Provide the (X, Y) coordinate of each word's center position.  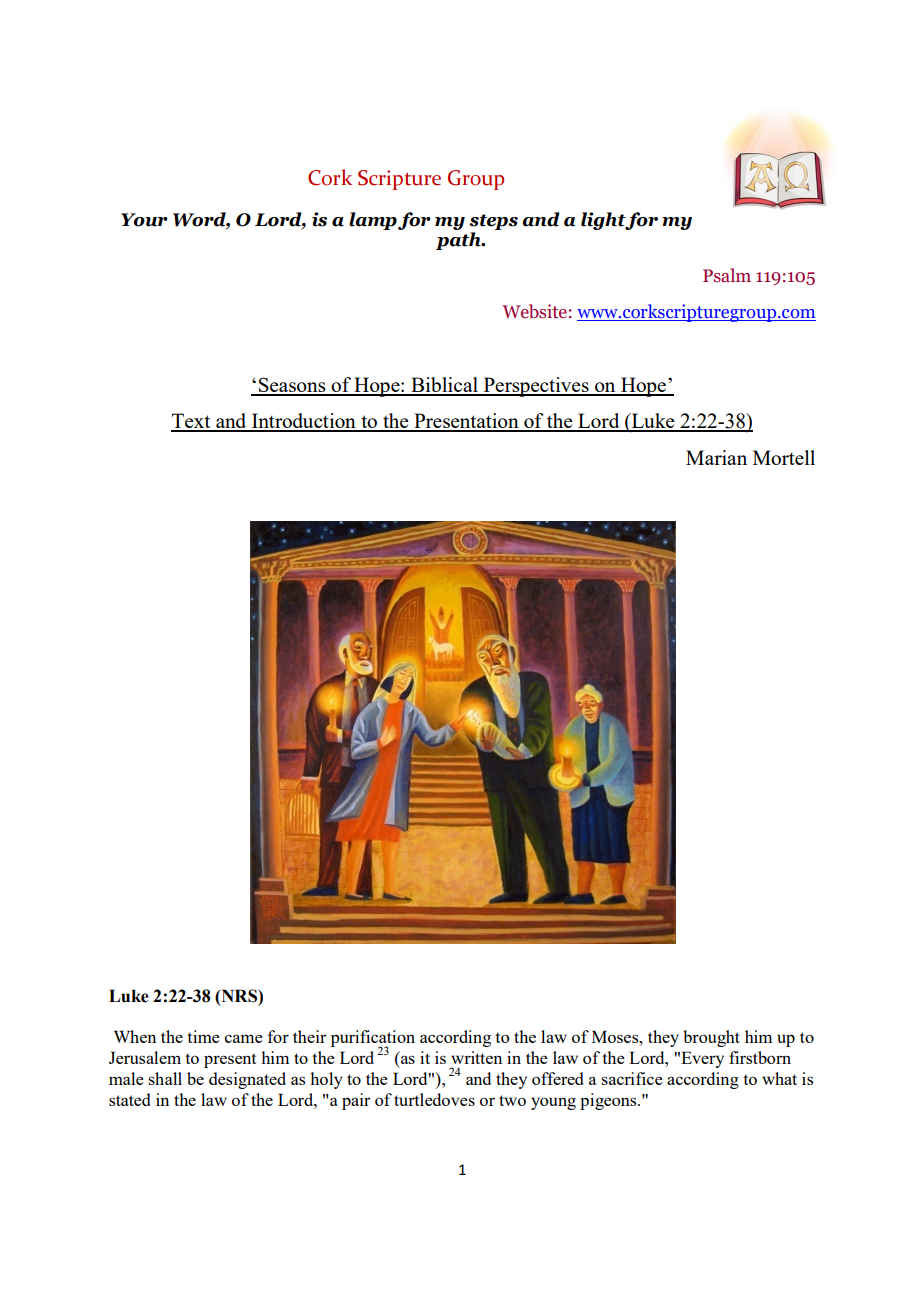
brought (711, 1038)
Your (144, 220)
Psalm (727, 275)
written (476, 1057)
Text (192, 422)
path (459, 241)
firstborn (760, 1057)
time (203, 1036)
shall (165, 1078)
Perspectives (536, 387)
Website (535, 311)
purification (373, 1039)
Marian (716, 457)
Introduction (304, 422)
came (244, 1038)
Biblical (444, 386)
